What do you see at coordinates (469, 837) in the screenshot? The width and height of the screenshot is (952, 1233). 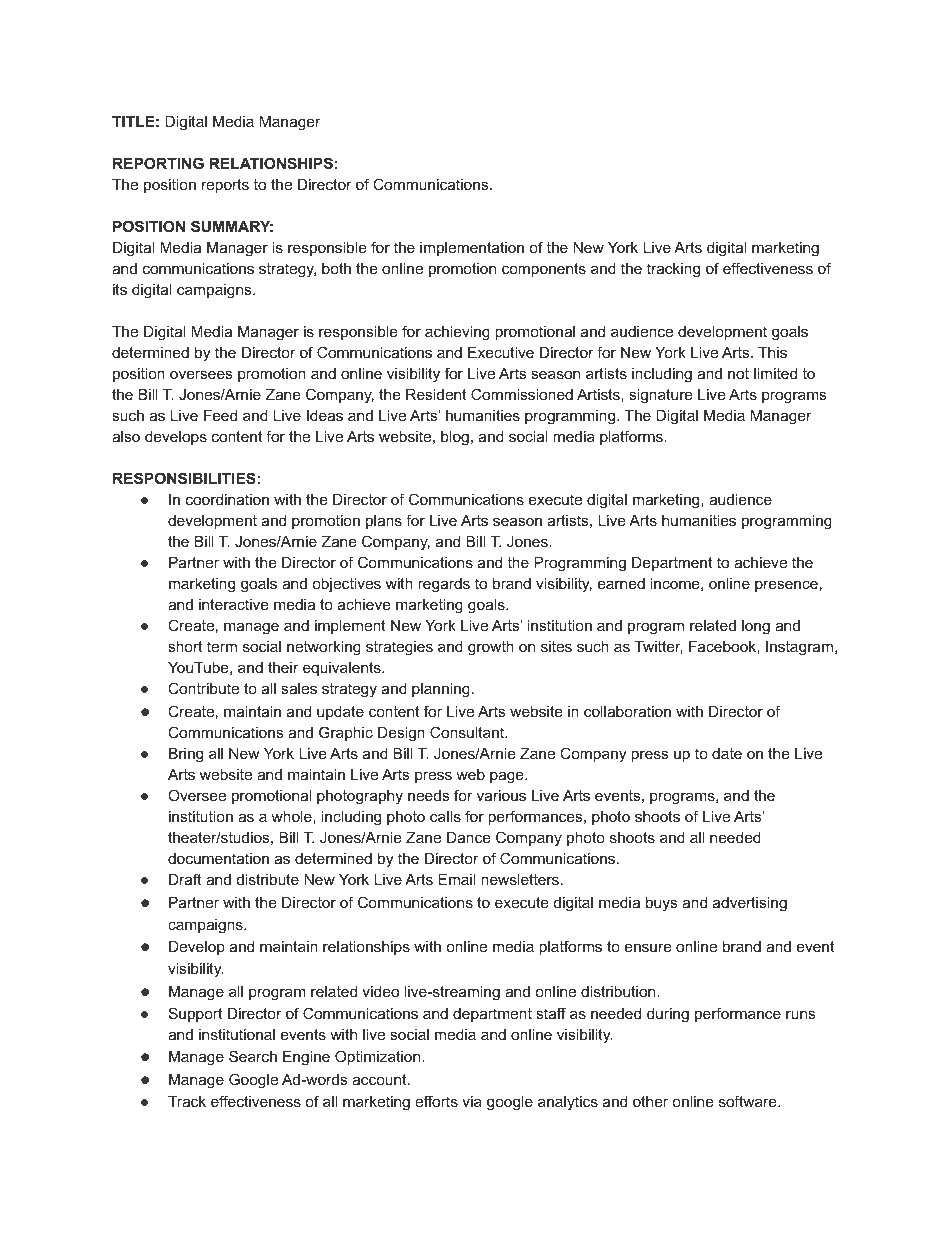 I see `Dance` at bounding box center [469, 837].
